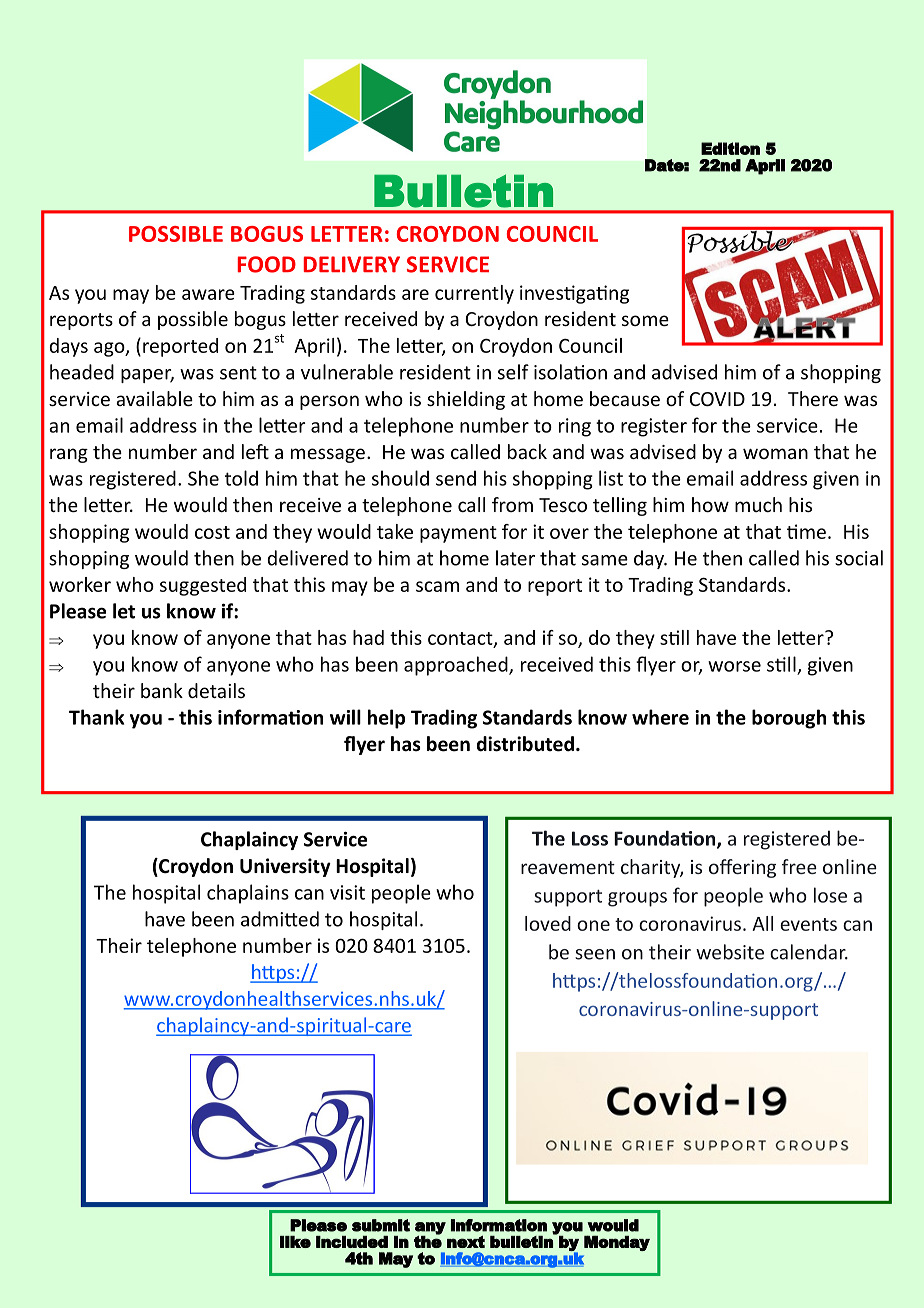  What do you see at coordinates (458, 534) in the page?
I see `payment` at bounding box center [458, 534].
